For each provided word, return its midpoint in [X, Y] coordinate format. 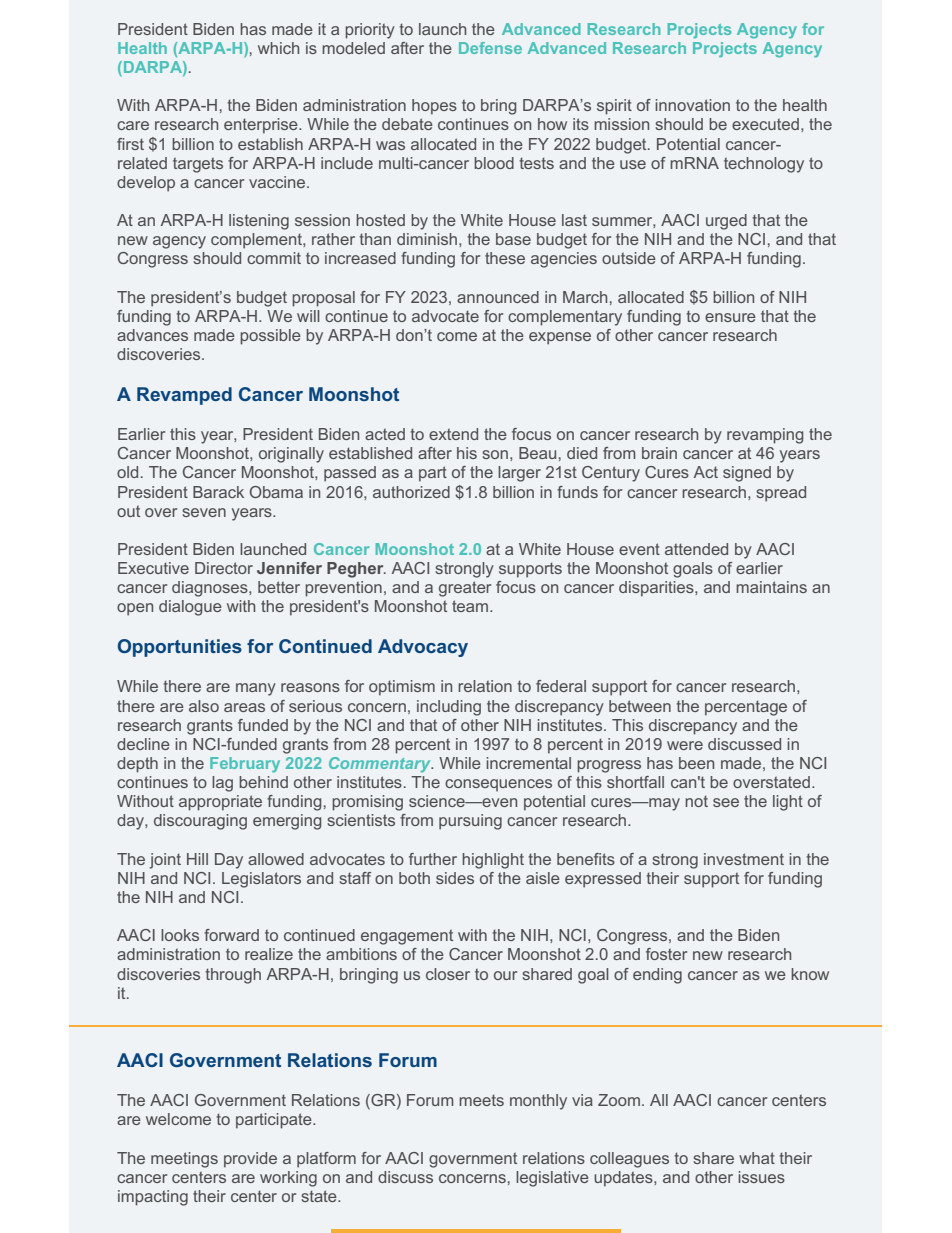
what [757, 1158]
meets [481, 1100]
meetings [184, 1160]
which [278, 48]
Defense [490, 48]
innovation [692, 105]
